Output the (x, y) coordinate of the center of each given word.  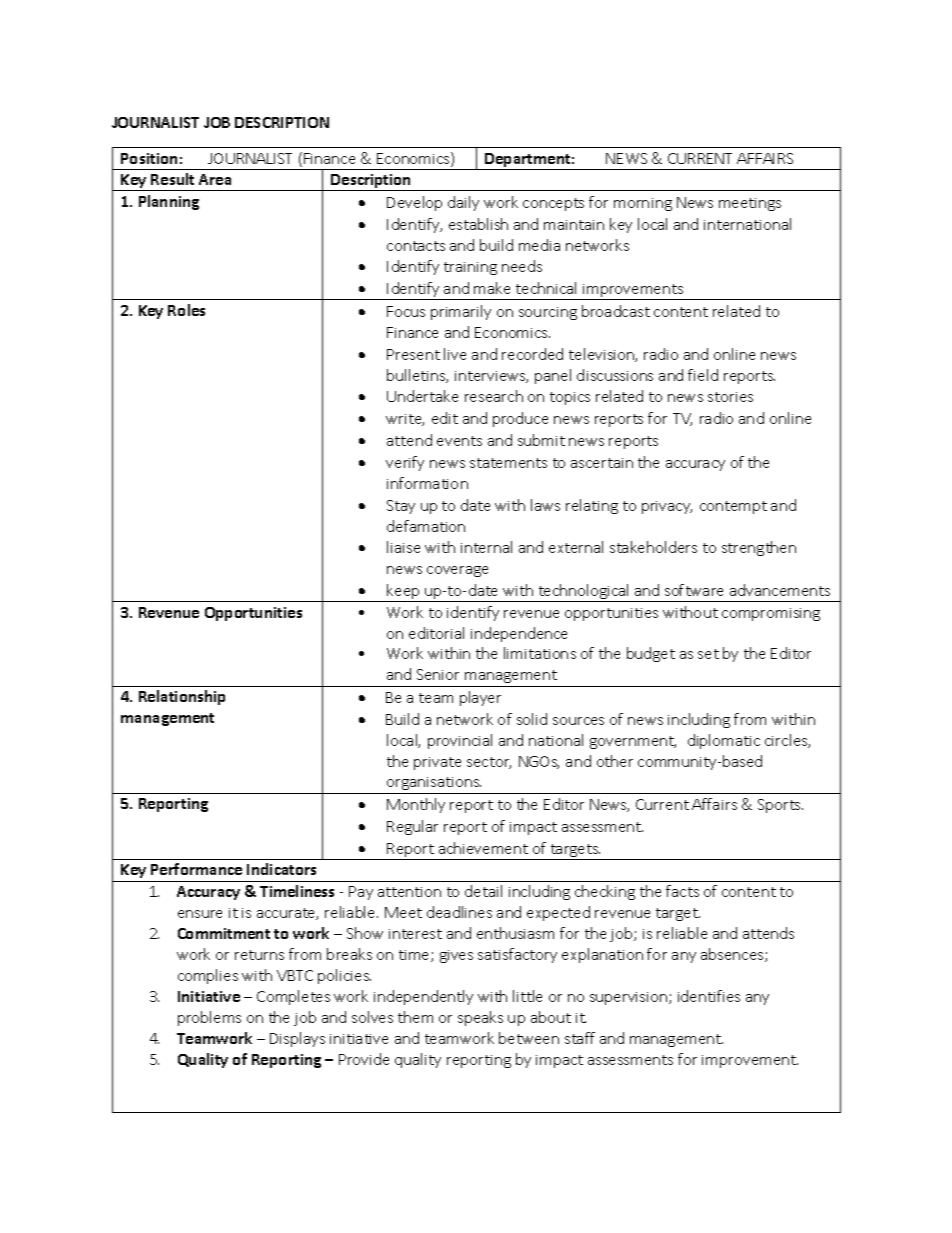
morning (643, 204)
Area (215, 179)
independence (519, 634)
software (694, 590)
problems (209, 1018)
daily (463, 203)
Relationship (182, 697)
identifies (709, 996)
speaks (480, 1018)
